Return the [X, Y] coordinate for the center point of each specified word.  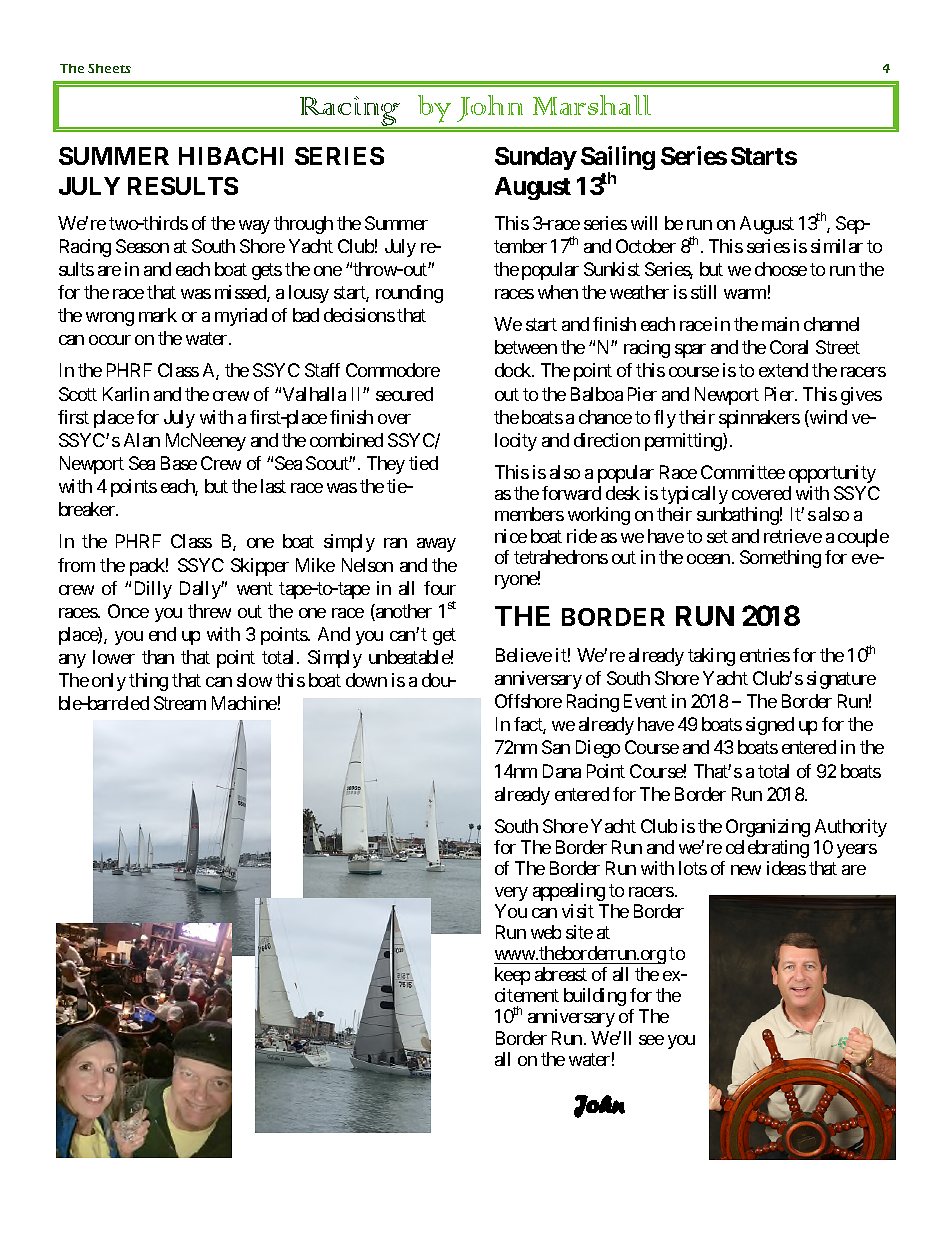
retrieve [793, 536]
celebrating [767, 849]
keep [512, 976]
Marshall [592, 105]
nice [511, 536]
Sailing [618, 159]
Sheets [109, 68]
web [546, 932]
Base [179, 463]
